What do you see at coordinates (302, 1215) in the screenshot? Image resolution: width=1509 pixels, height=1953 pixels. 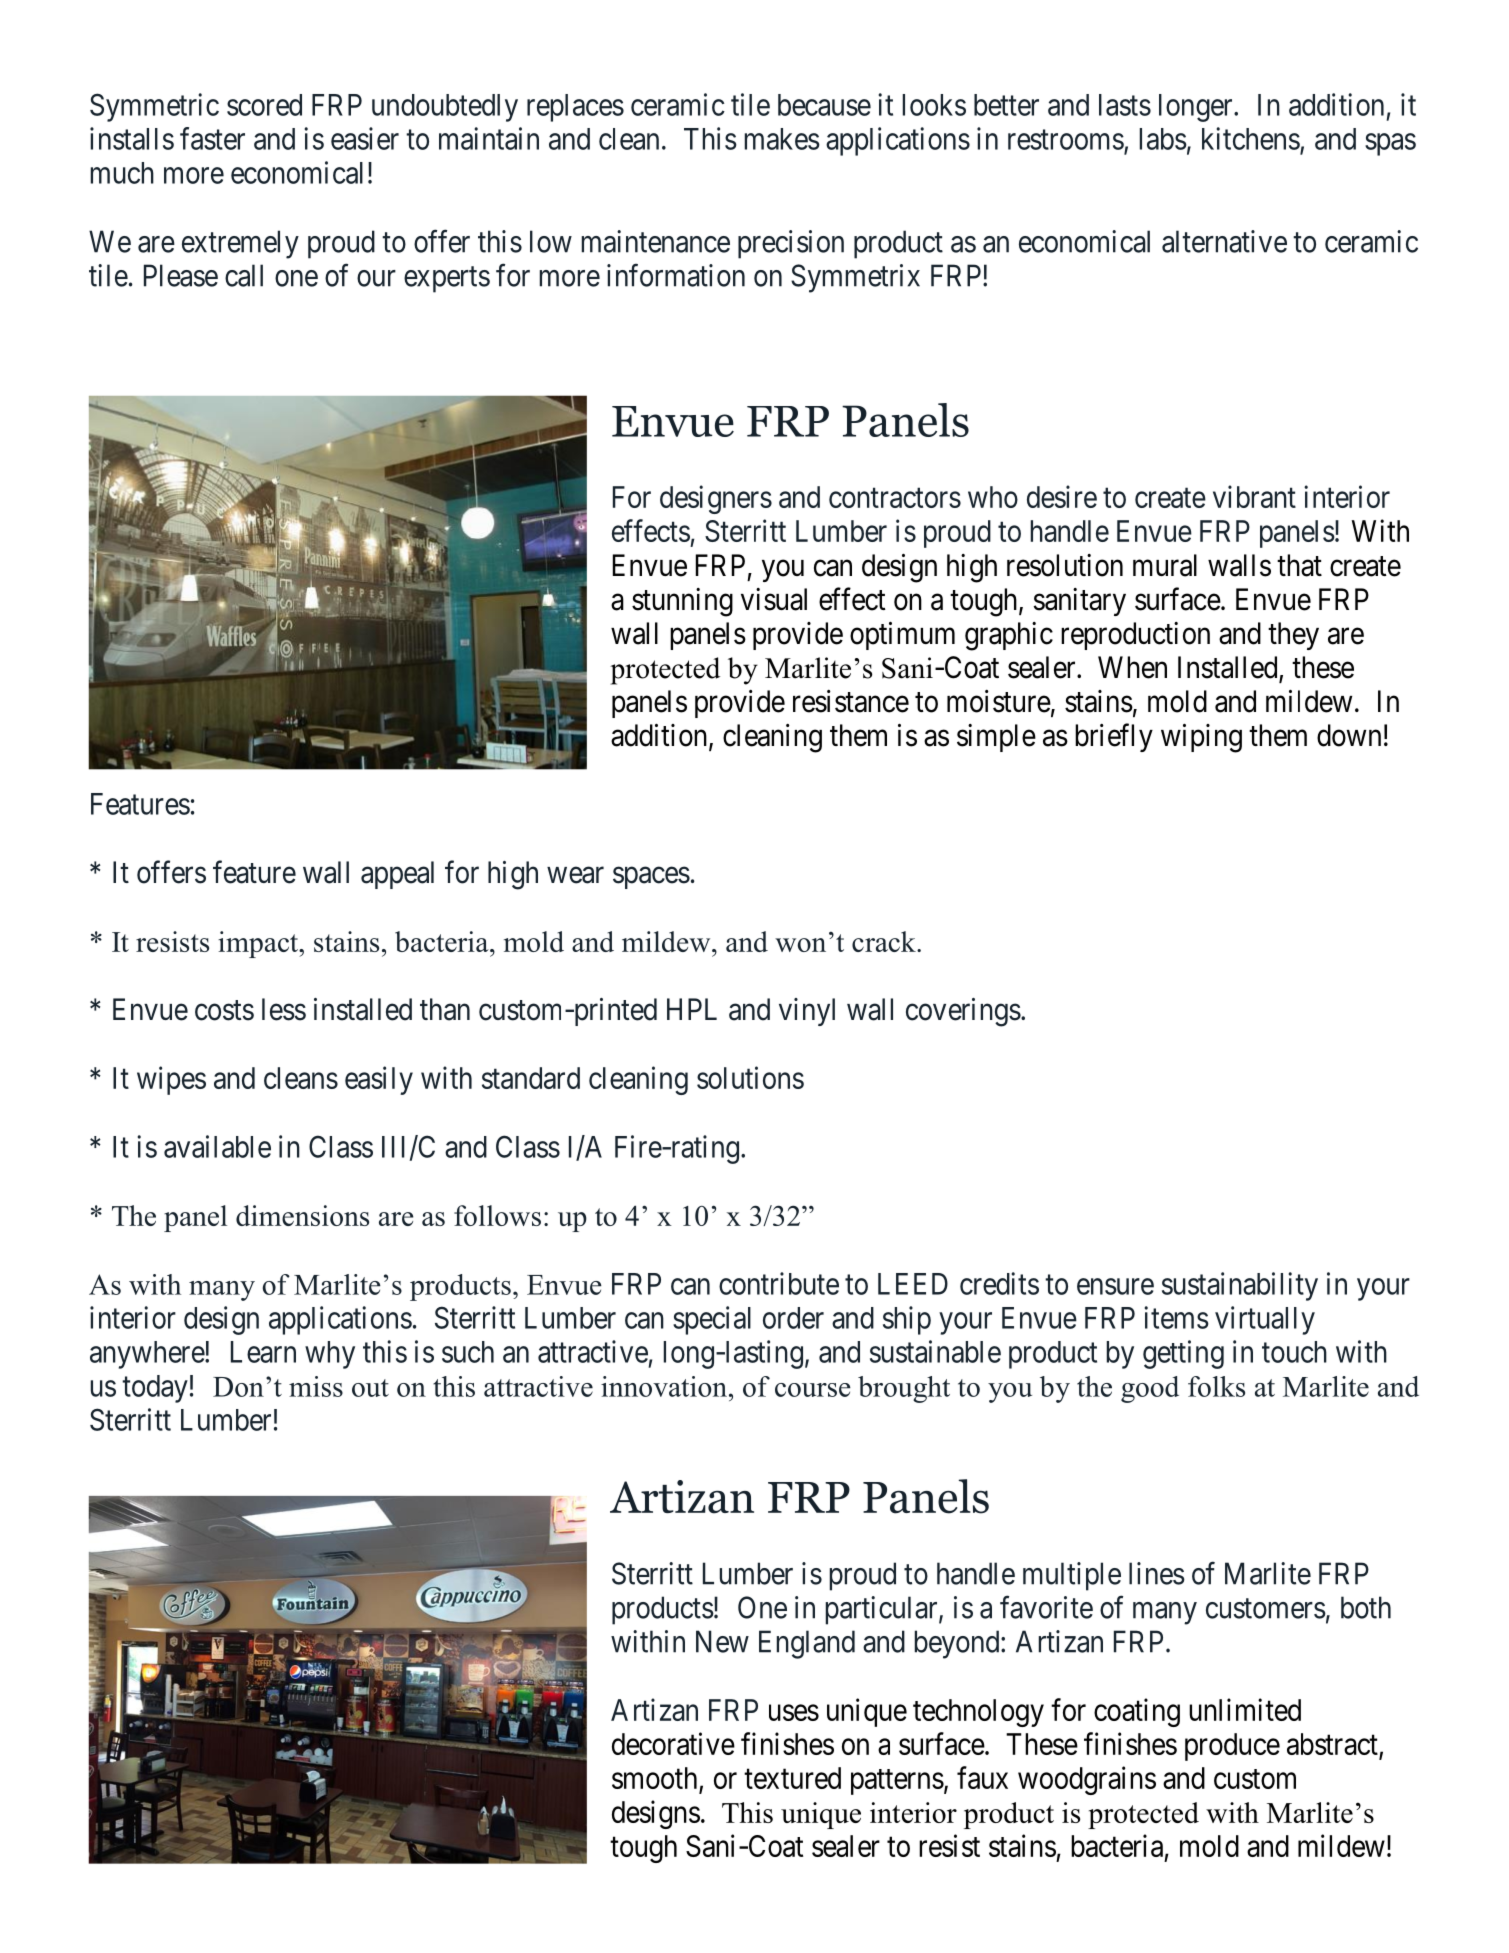 I see `dimensions` at bounding box center [302, 1215].
